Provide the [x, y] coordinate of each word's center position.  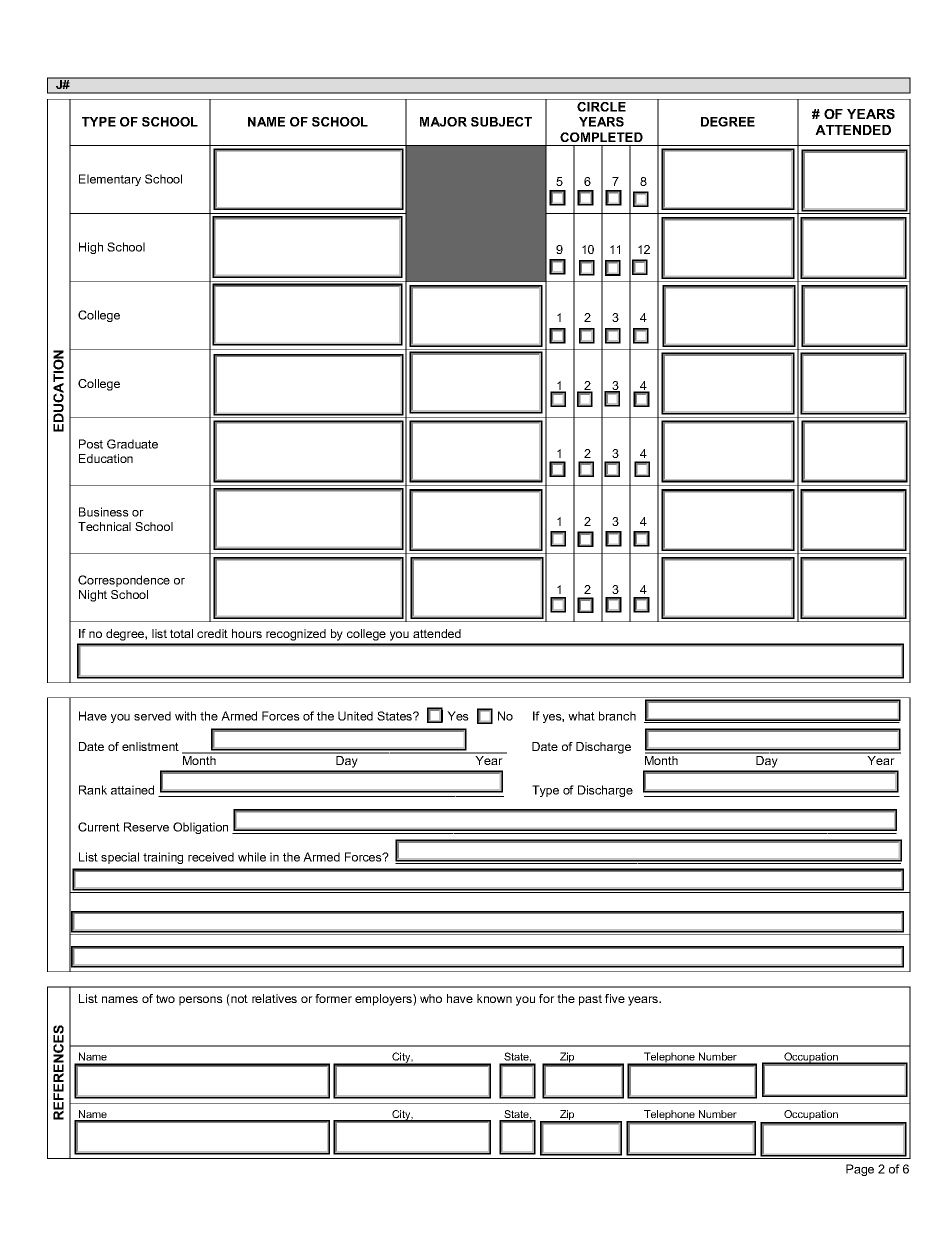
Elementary [110, 180]
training [163, 858]
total [181, 633]
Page [860, 1170]
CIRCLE [602, 105]
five [615, 998]
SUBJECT [501, 122]
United [355, 716]
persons [201, 1001]
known [494, 998]
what [581, 716]
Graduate [132, 444]
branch [617, 716]
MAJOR [443, 122]
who [431, 998]
